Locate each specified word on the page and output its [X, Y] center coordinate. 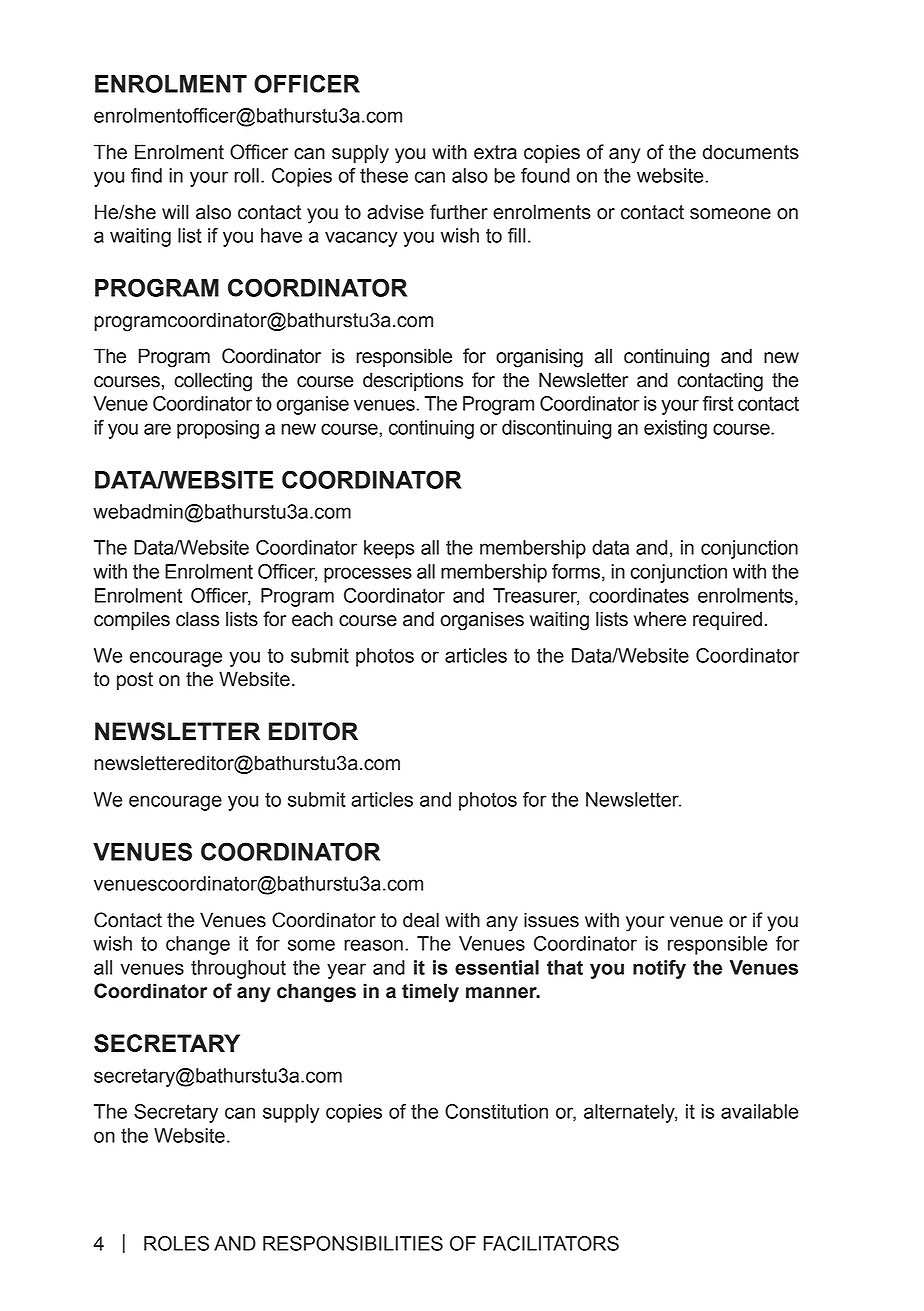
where [660, 619]
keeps [389, 549]
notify [659, 969]
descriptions [413, 381]
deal [421, 920]
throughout [238, 969]
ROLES [176, 1243]
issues [551, 920]
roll [246, 175]
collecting [213, 382]
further [459, 212]
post [135, 681]
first [718, 403]
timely [430, 993]
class [197, 619]
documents [751, 152]
